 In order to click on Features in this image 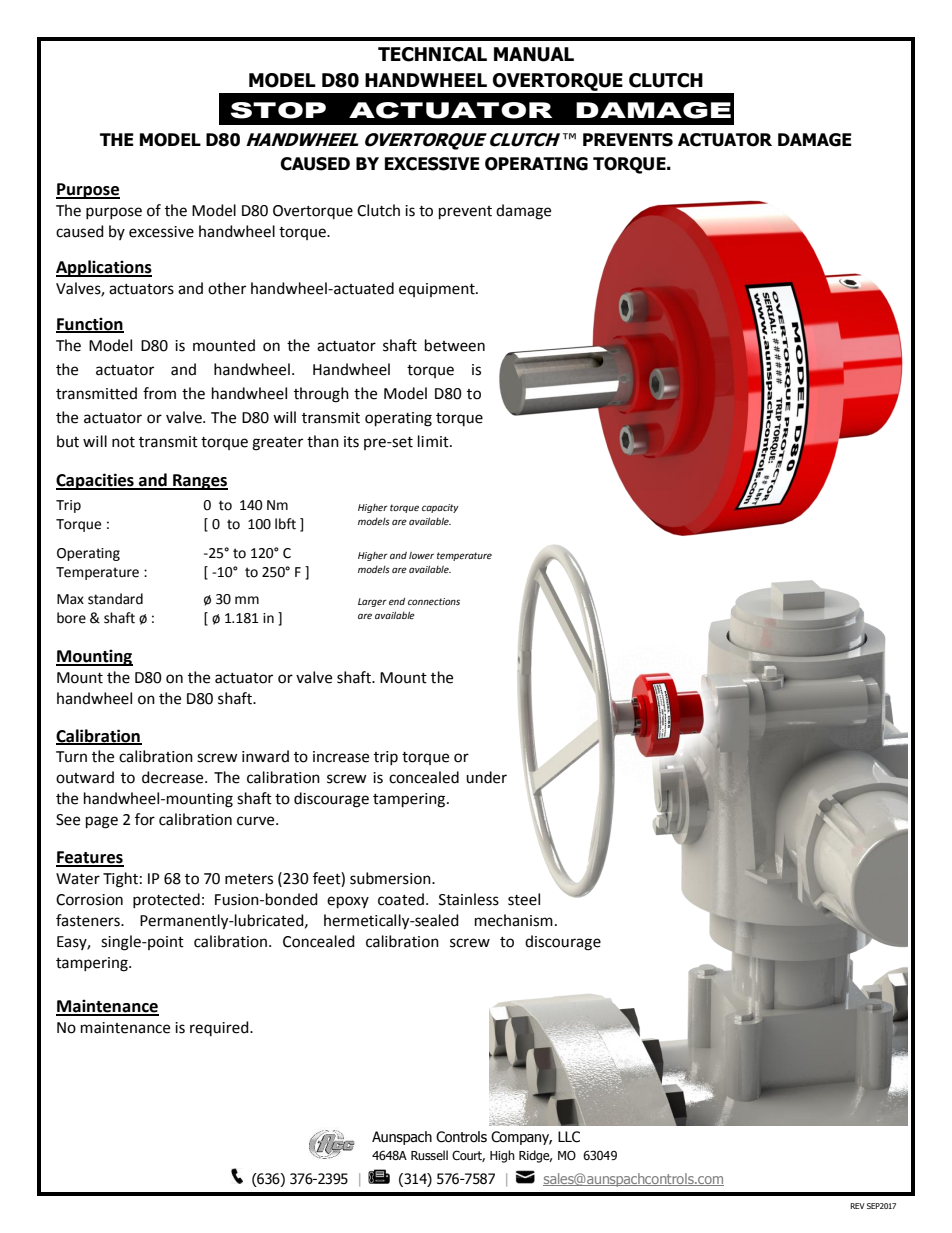, I will do `click(90, 858)`.
